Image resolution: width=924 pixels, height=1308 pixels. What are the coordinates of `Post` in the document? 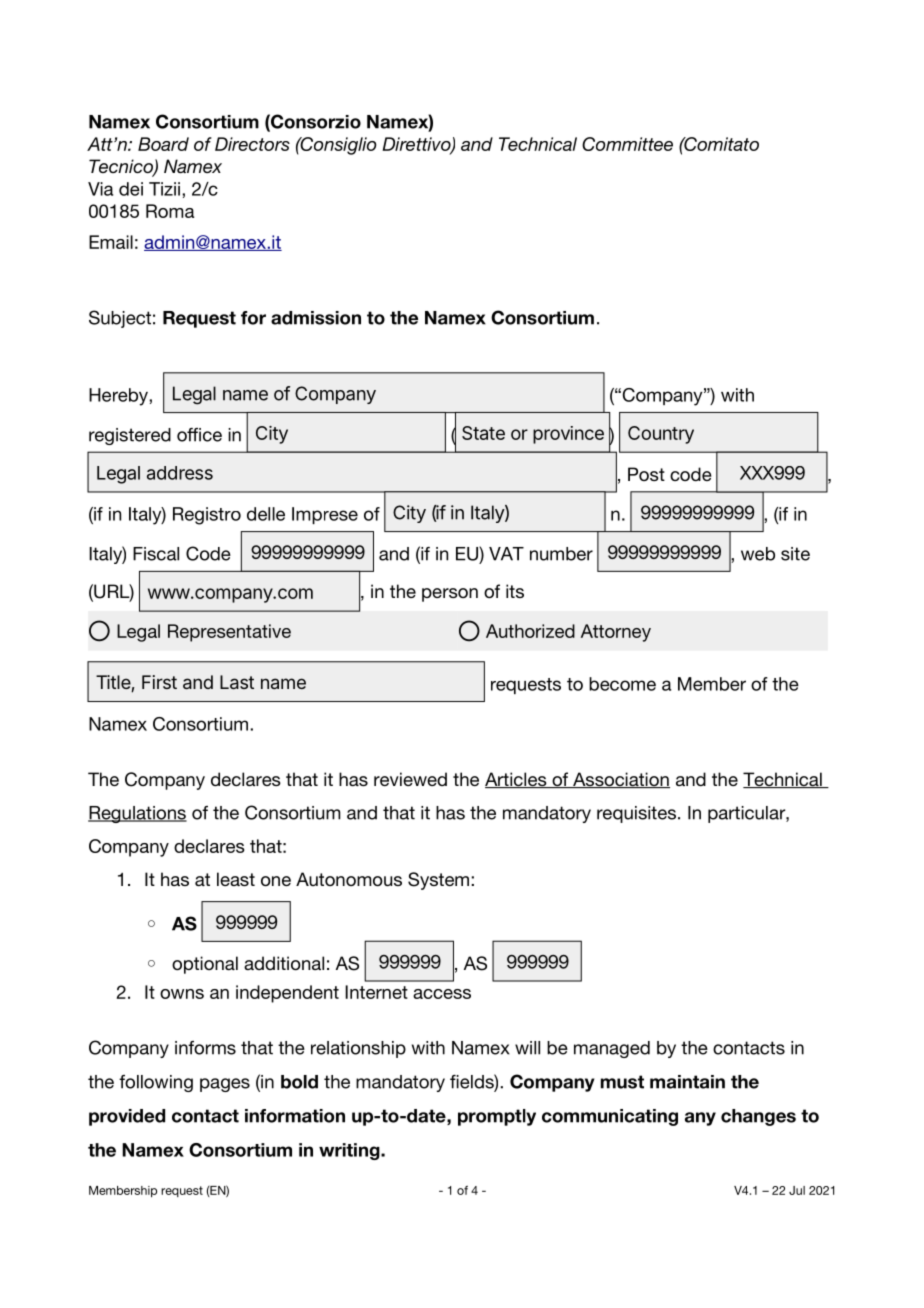 It's located at (646, 474).
